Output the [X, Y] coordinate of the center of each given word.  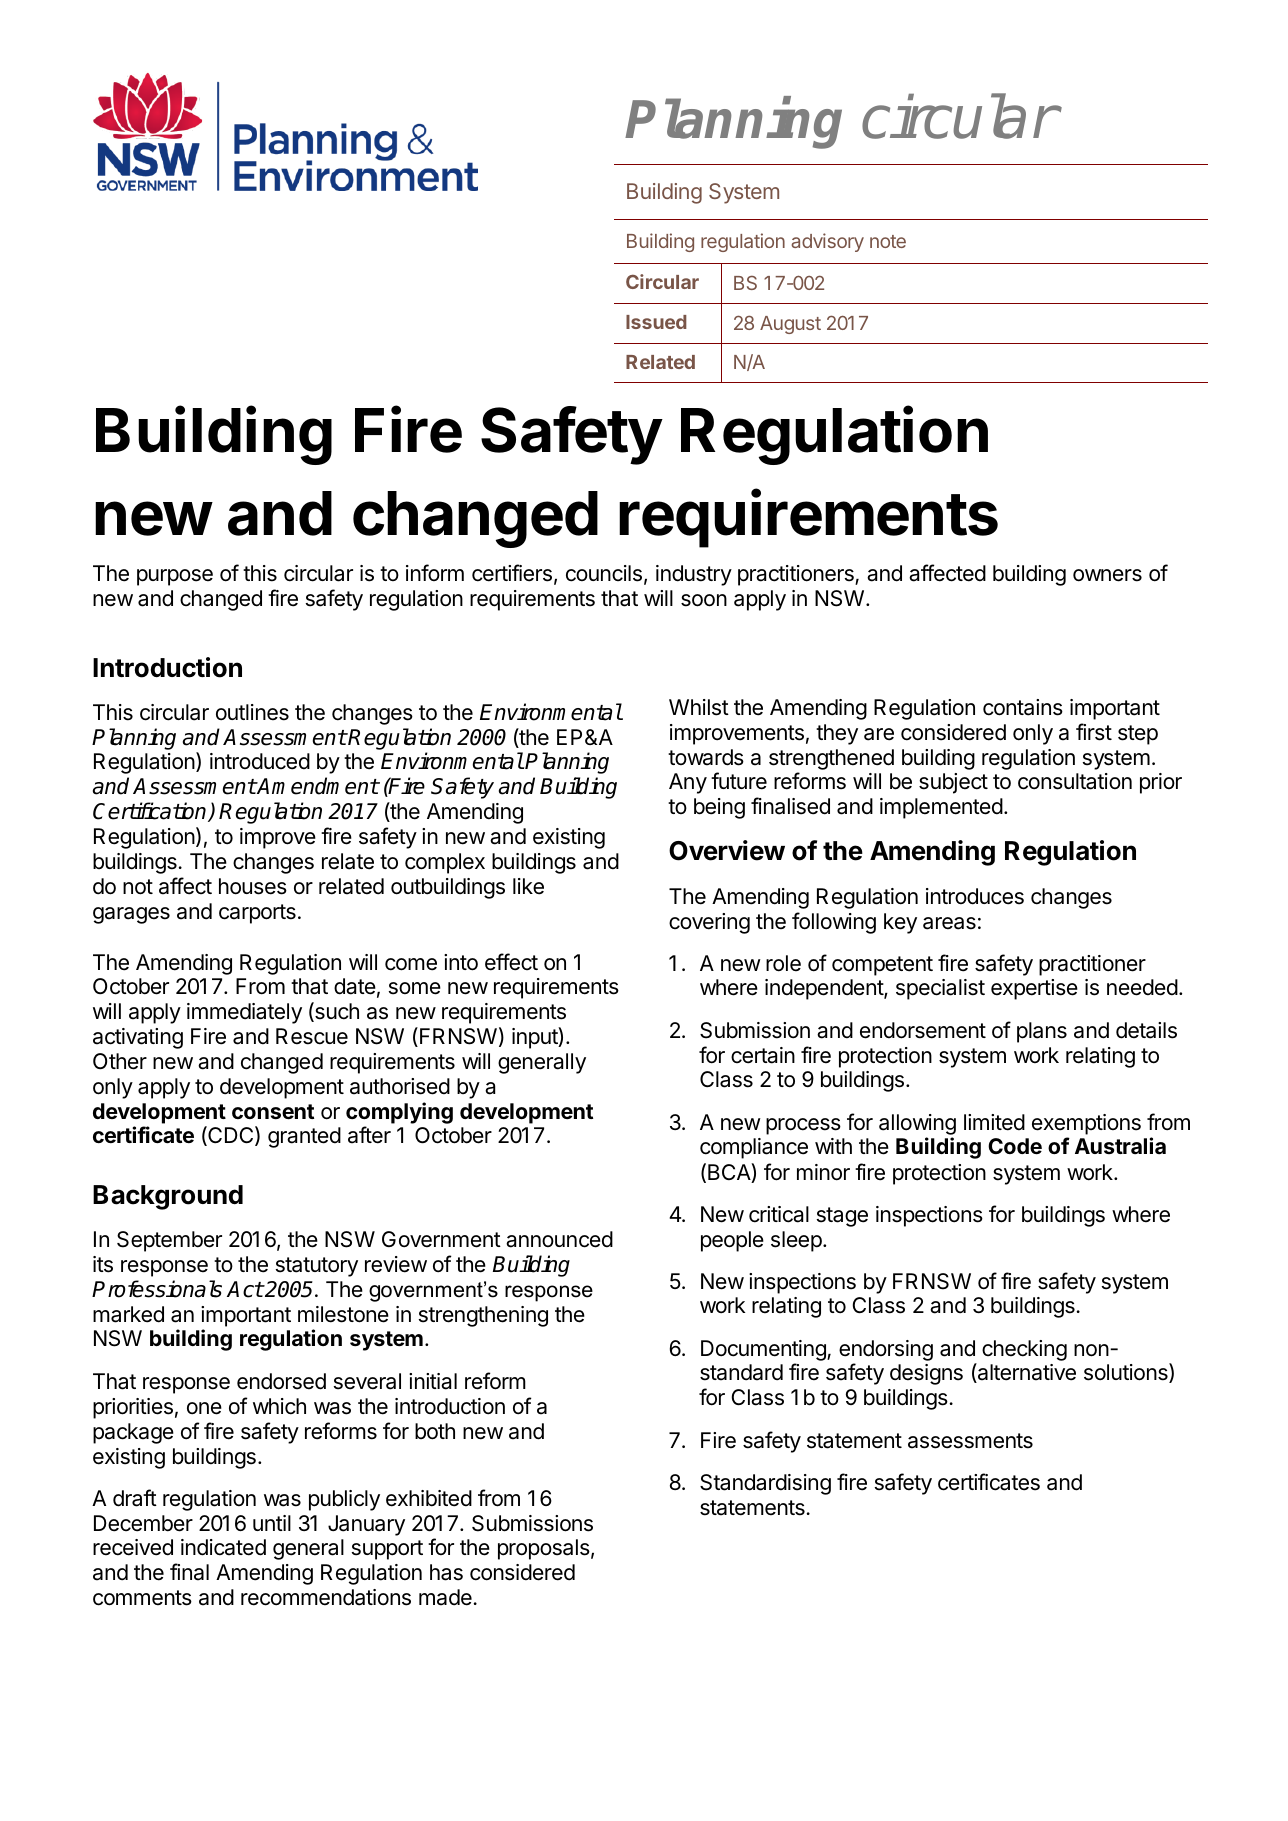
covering [709, 923]
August [790, 325]
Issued [656, 322]
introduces [975, 896]
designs [926, 1374]
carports [257, 914]
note [888, 241]
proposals [544, 1549]
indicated [223, 1547]
